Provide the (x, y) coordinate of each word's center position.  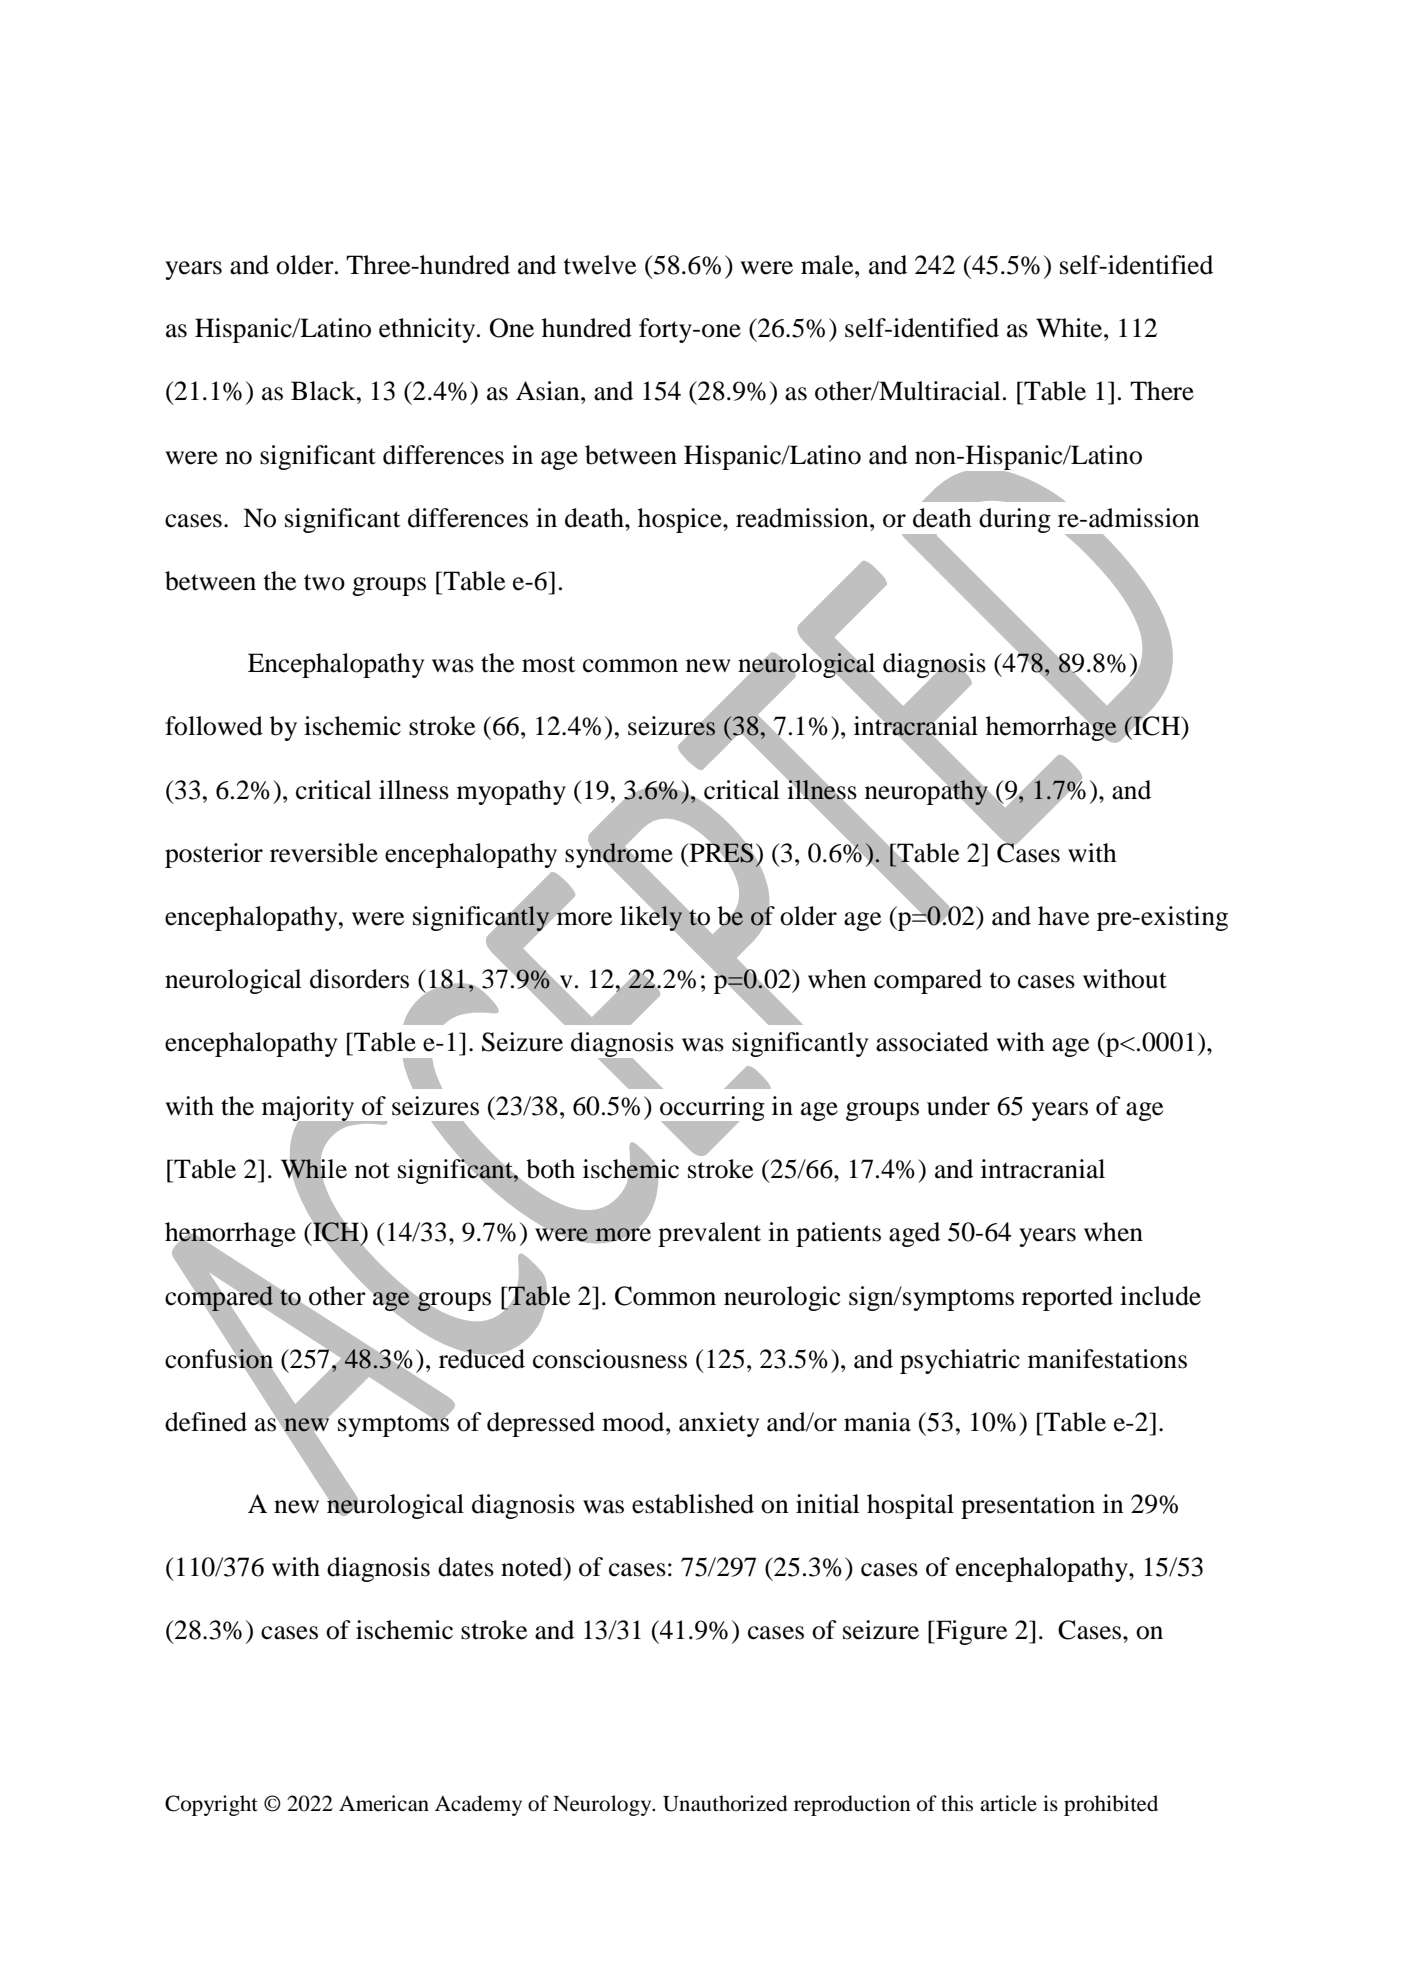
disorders (359, 979)
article (1008, 1803)
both (550, 1169)
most (549, 664)
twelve (599, 265)
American (384, 1803)
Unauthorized (725, 1803)
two (324, 582)
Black (324, 391)
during (1015, 520)
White (1070, 328)
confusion (219, 1359)
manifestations (1107, 1359)
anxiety (719, 1424)
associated (932, 1042)
